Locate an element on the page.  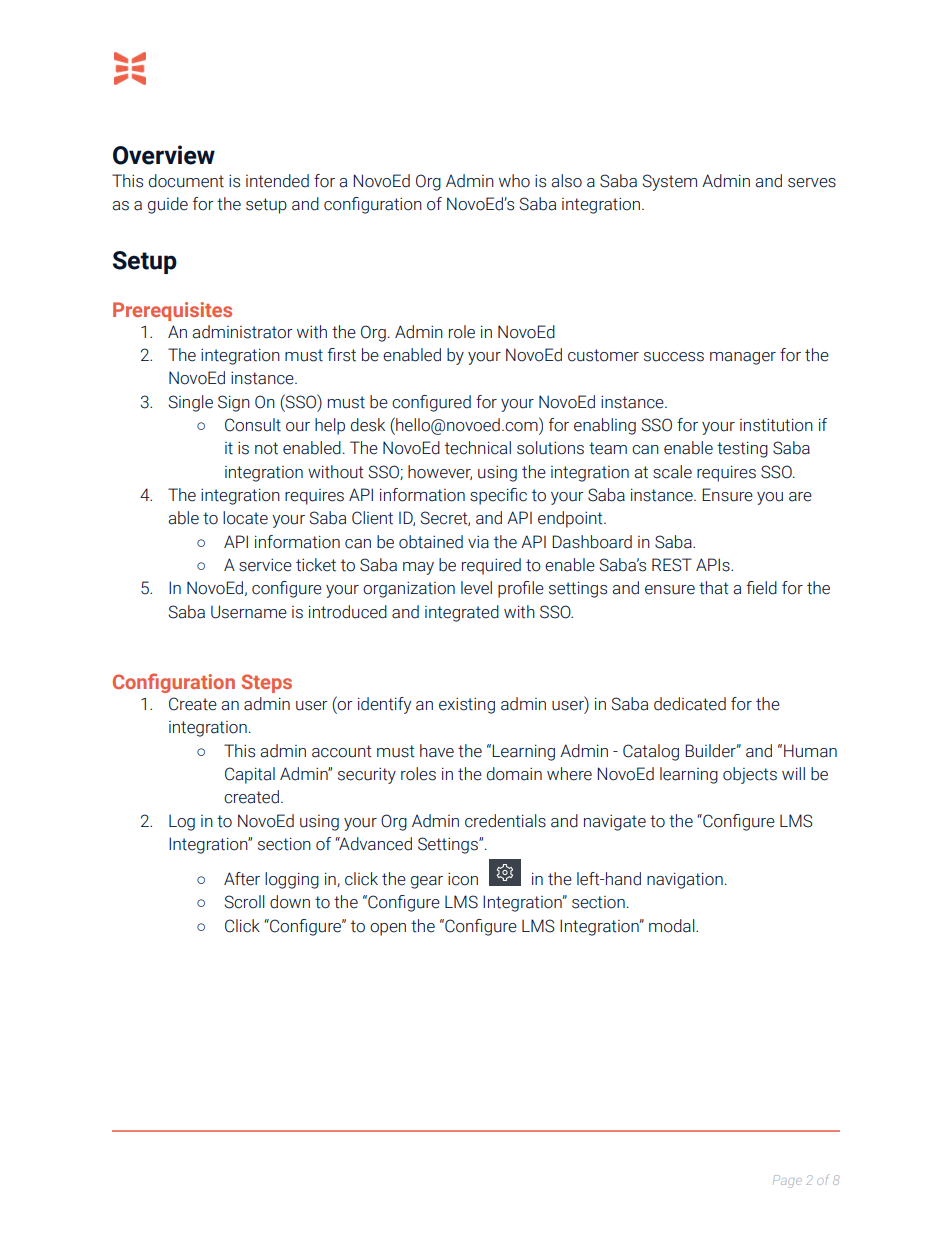
Steps is located at coordinates (266, 683).
